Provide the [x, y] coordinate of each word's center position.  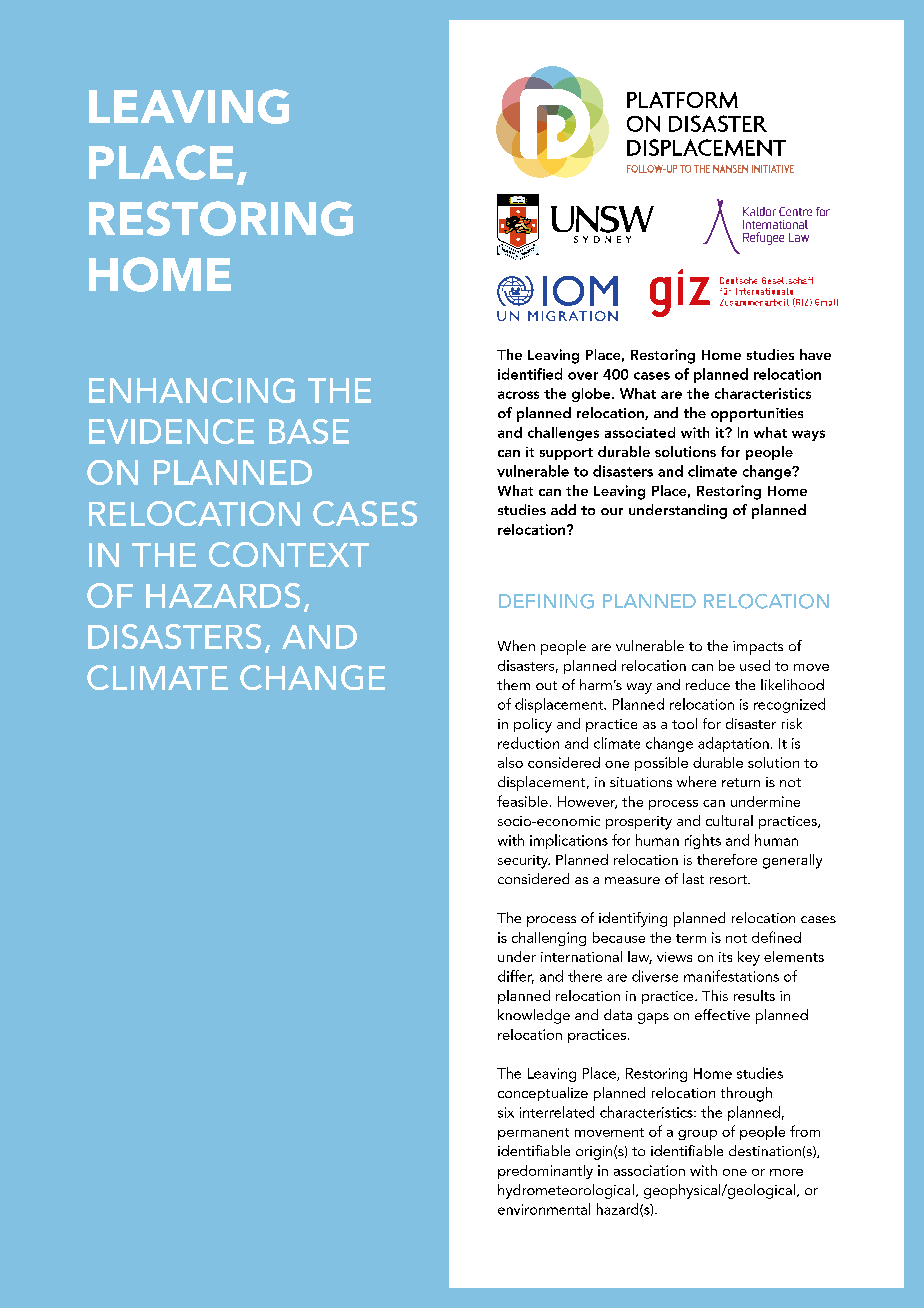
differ [516, 977]
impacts [758, 648]
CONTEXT [289, 554]
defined [776, 937]
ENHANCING [192, 390]
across [518, 395]
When [516, 645]
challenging [549, 939]
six [506, 1112]
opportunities [757, 415]
